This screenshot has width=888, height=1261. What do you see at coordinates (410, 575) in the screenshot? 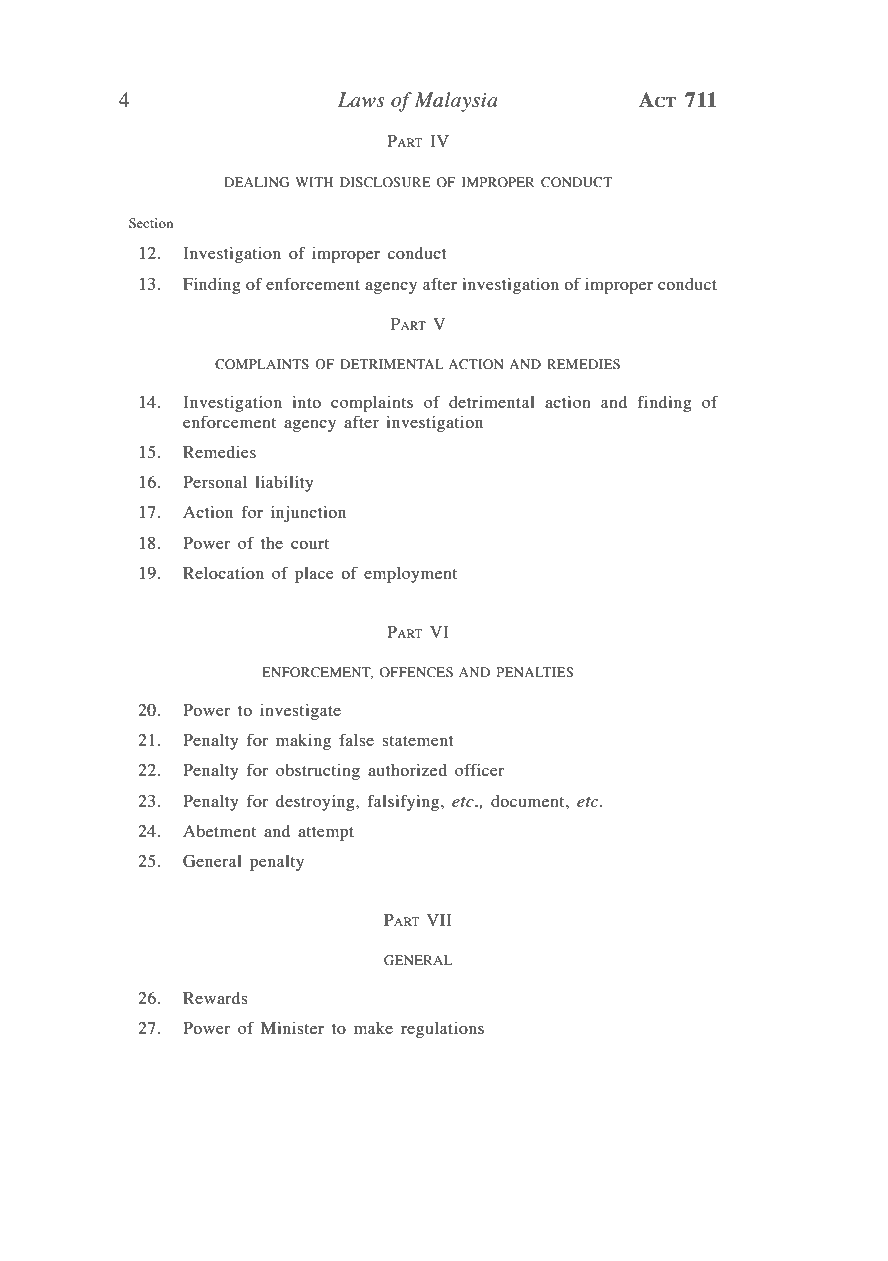
I see `employment` at bounding box center [410, 575].
